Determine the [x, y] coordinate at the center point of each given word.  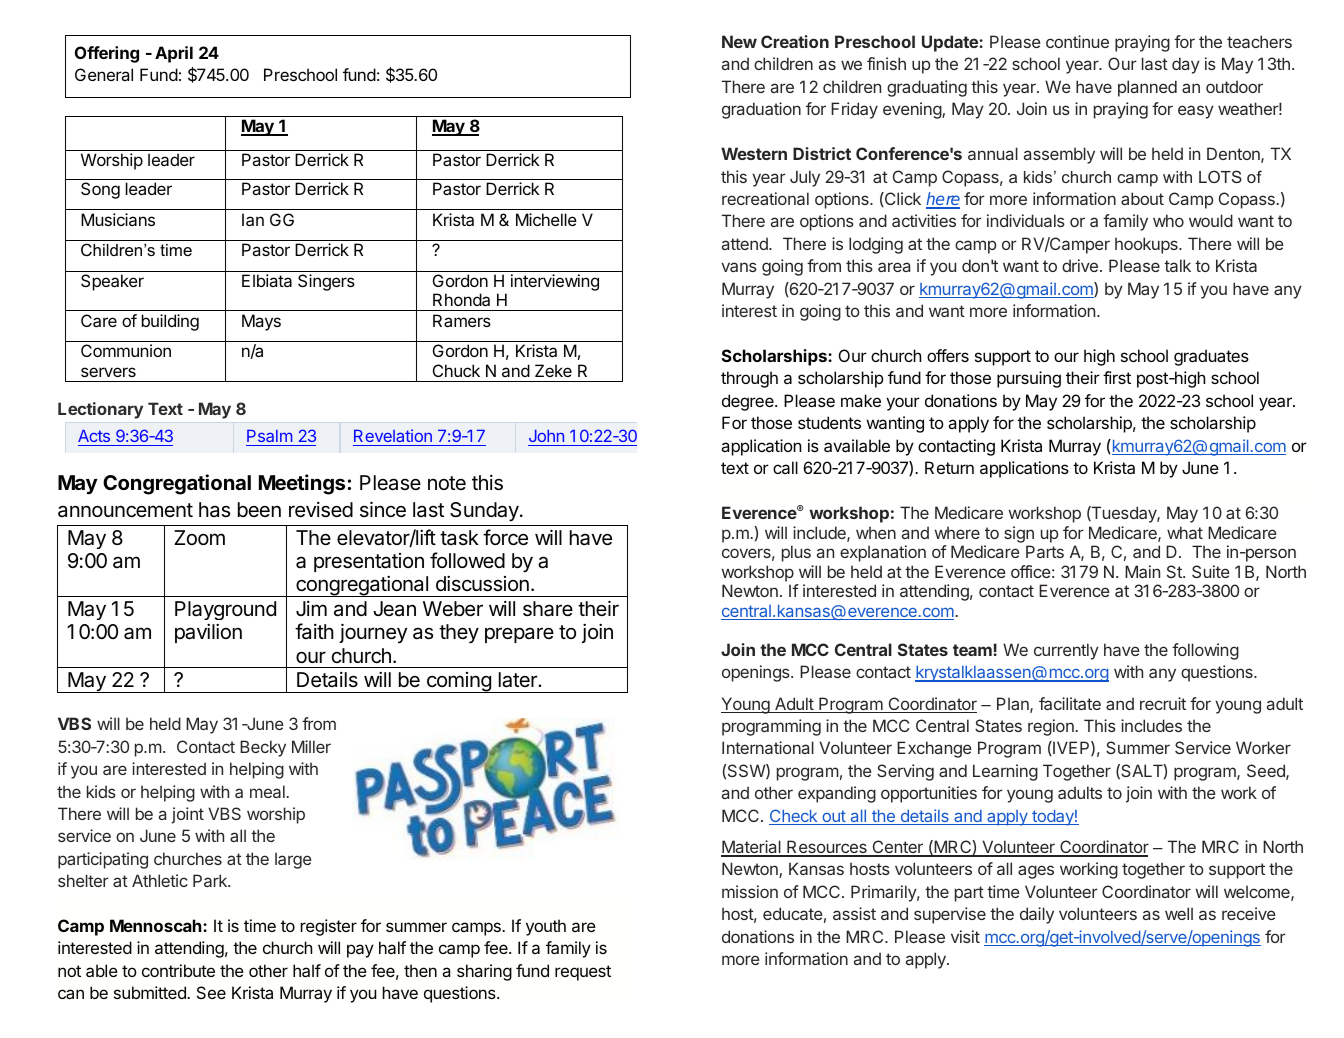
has [214, 510]
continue [1077, 41]
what [1185, 532]
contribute [178, 970]
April [174, 54]
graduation [761, 110]
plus [796, 553]
